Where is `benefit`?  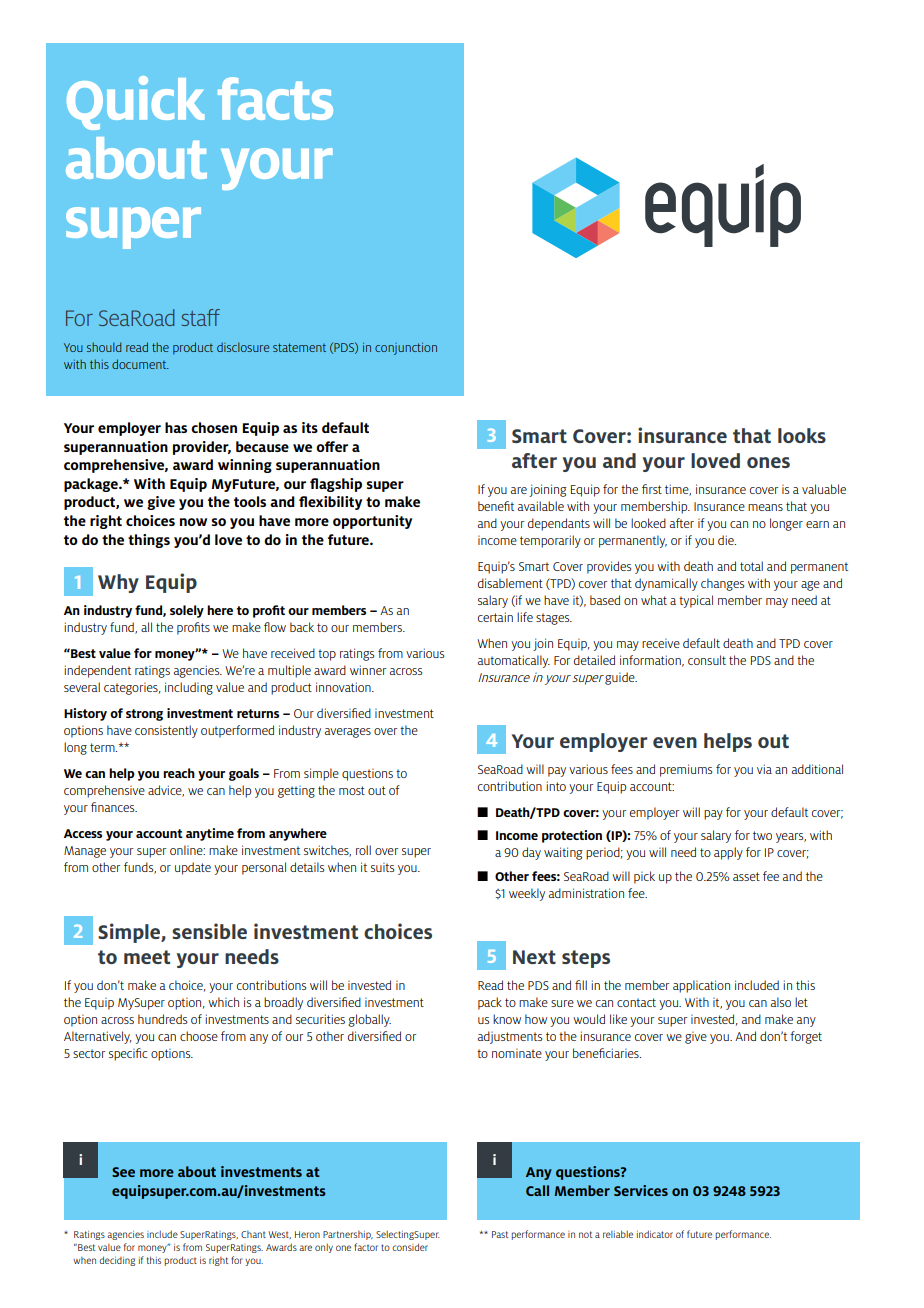 benefit is located at coordinates (496, 506).
